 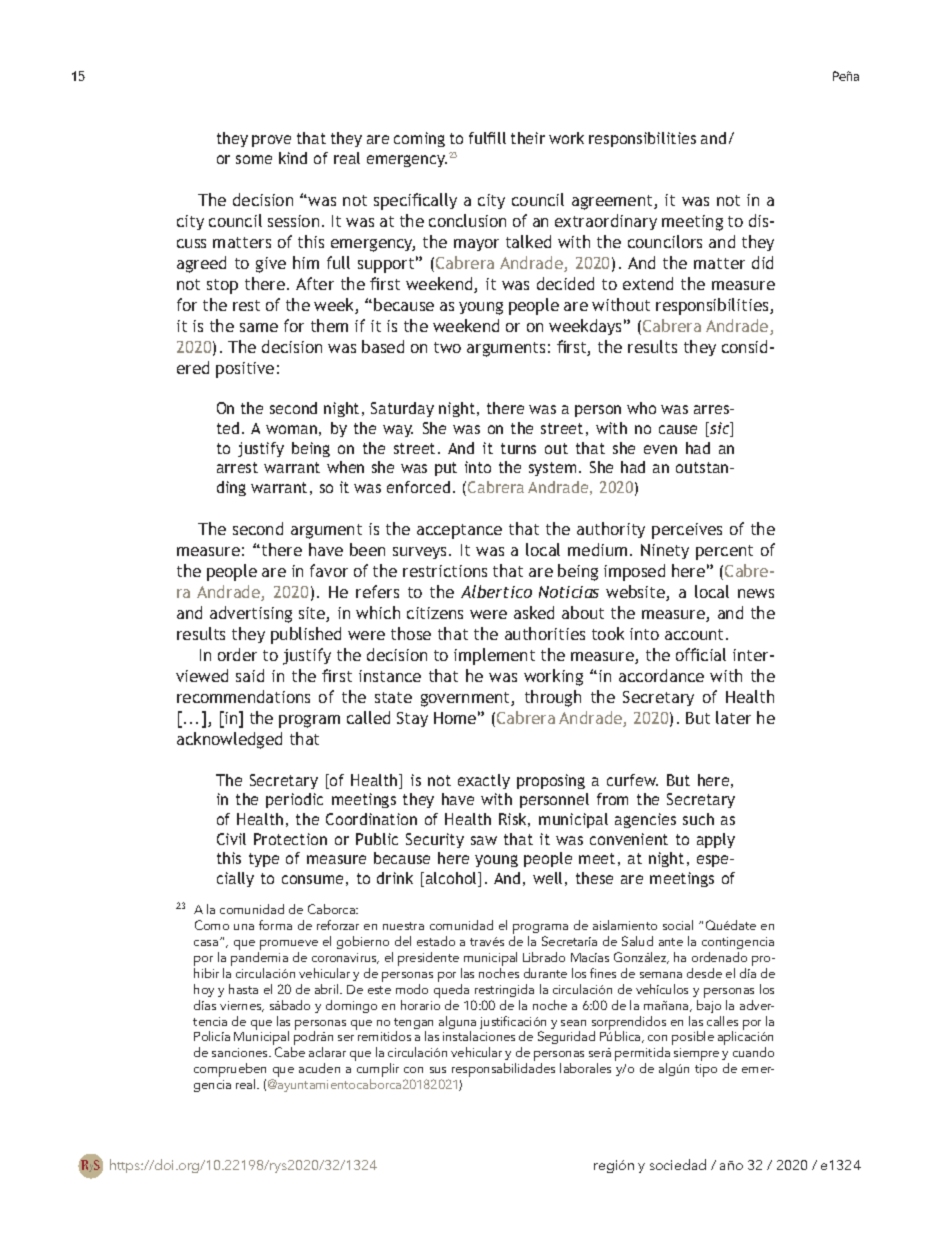 I want to click on fulfill, so click(x=487, y=138).
